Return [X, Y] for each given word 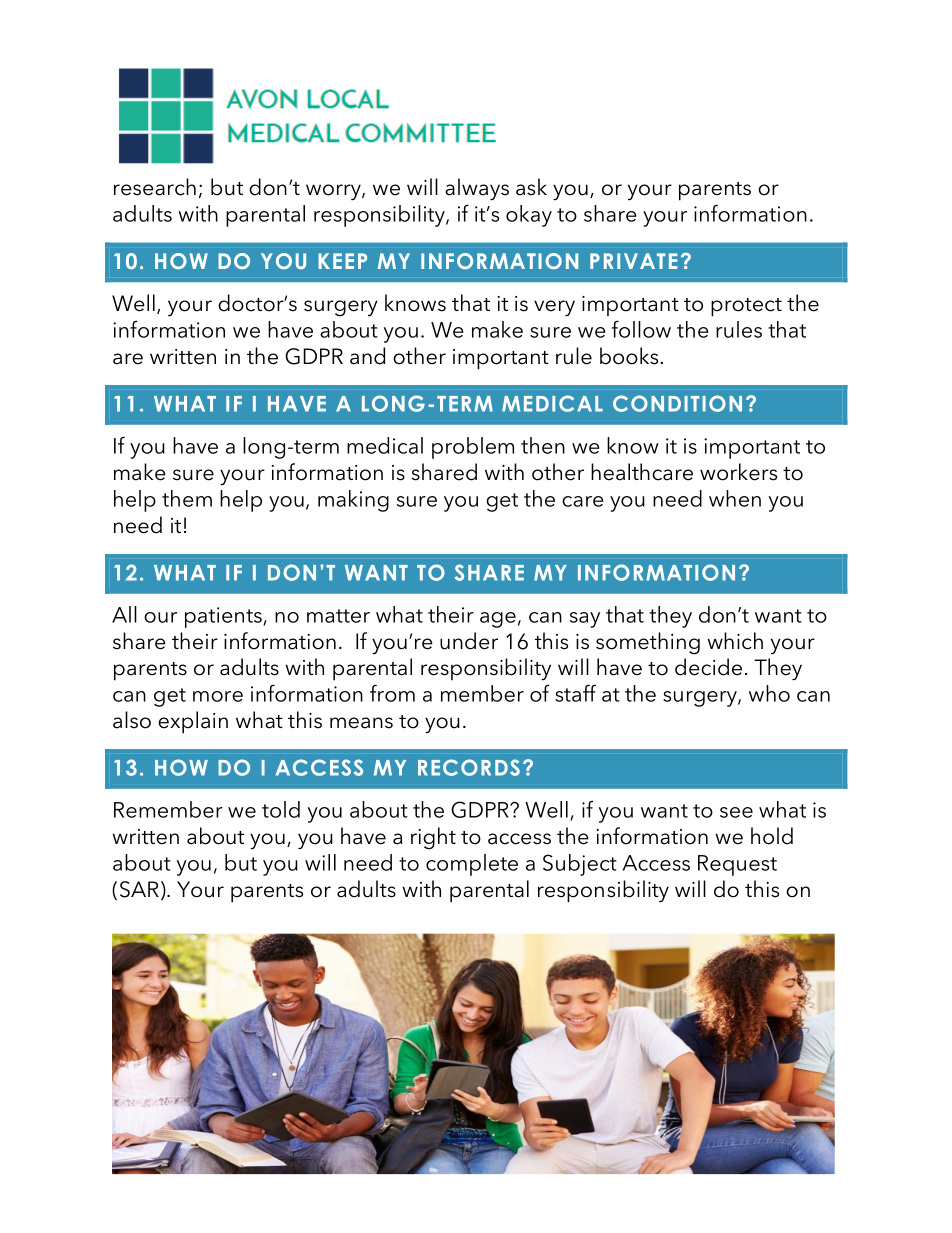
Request [737, 865]
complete [472, 865]
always [477, 189]
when [735, 498]
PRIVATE [633, 261]
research [155, 187]
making [353, 501]
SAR [139, 889]
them [187, 498]
